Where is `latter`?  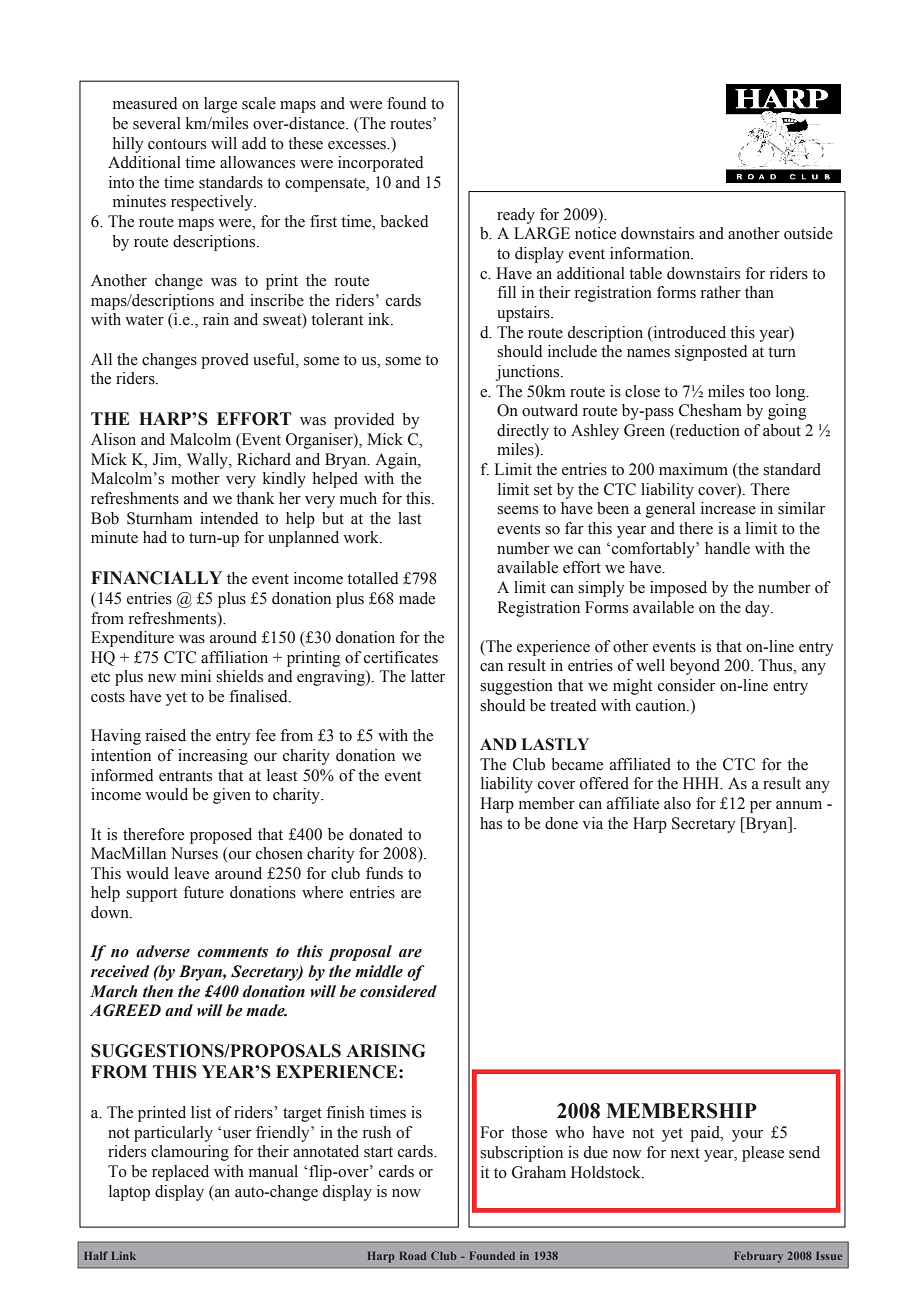
latter is located at coordinates (428, 676).
